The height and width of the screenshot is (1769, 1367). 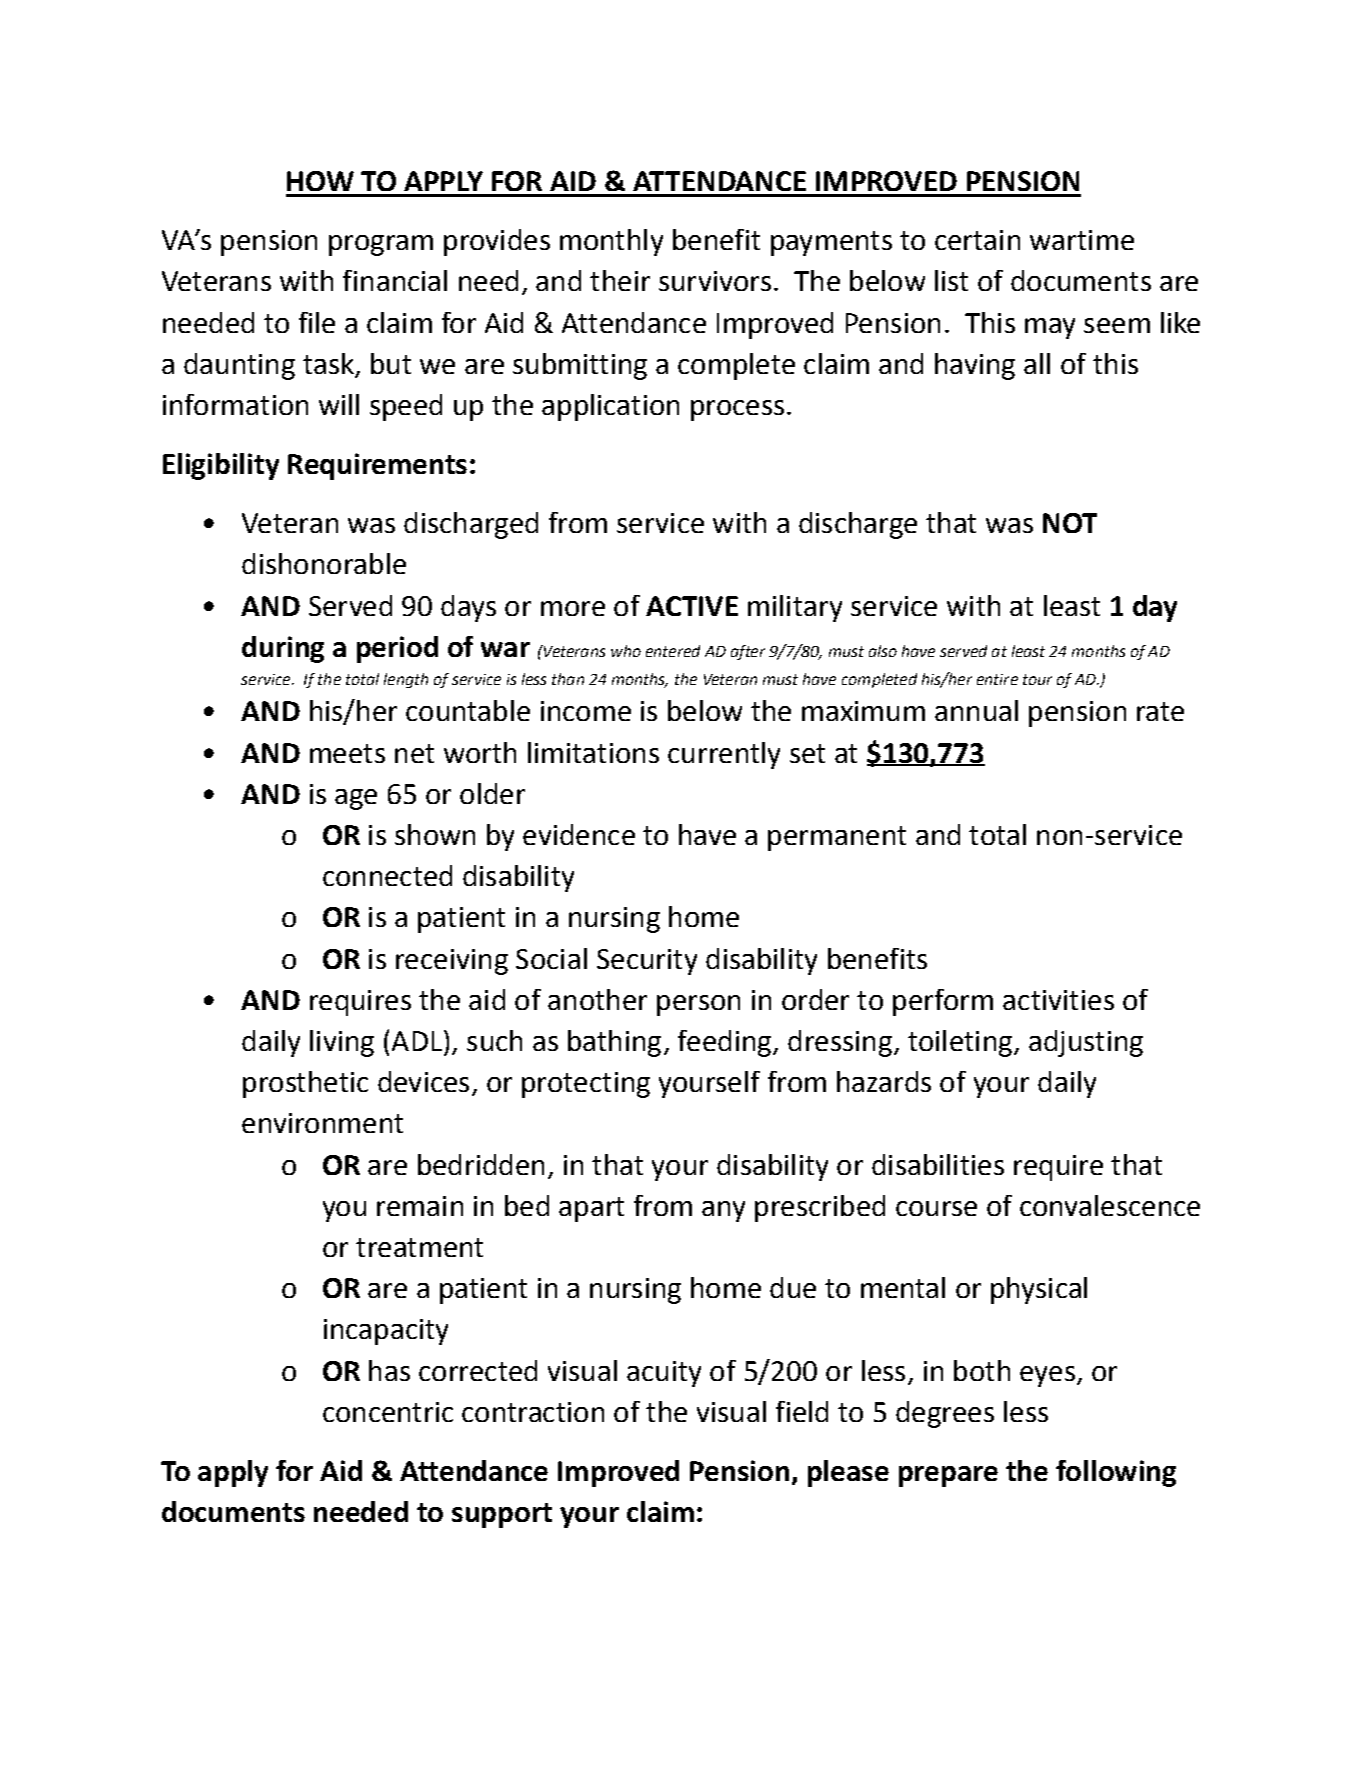 I want to click on tour, so click(x=1037, y=679).
